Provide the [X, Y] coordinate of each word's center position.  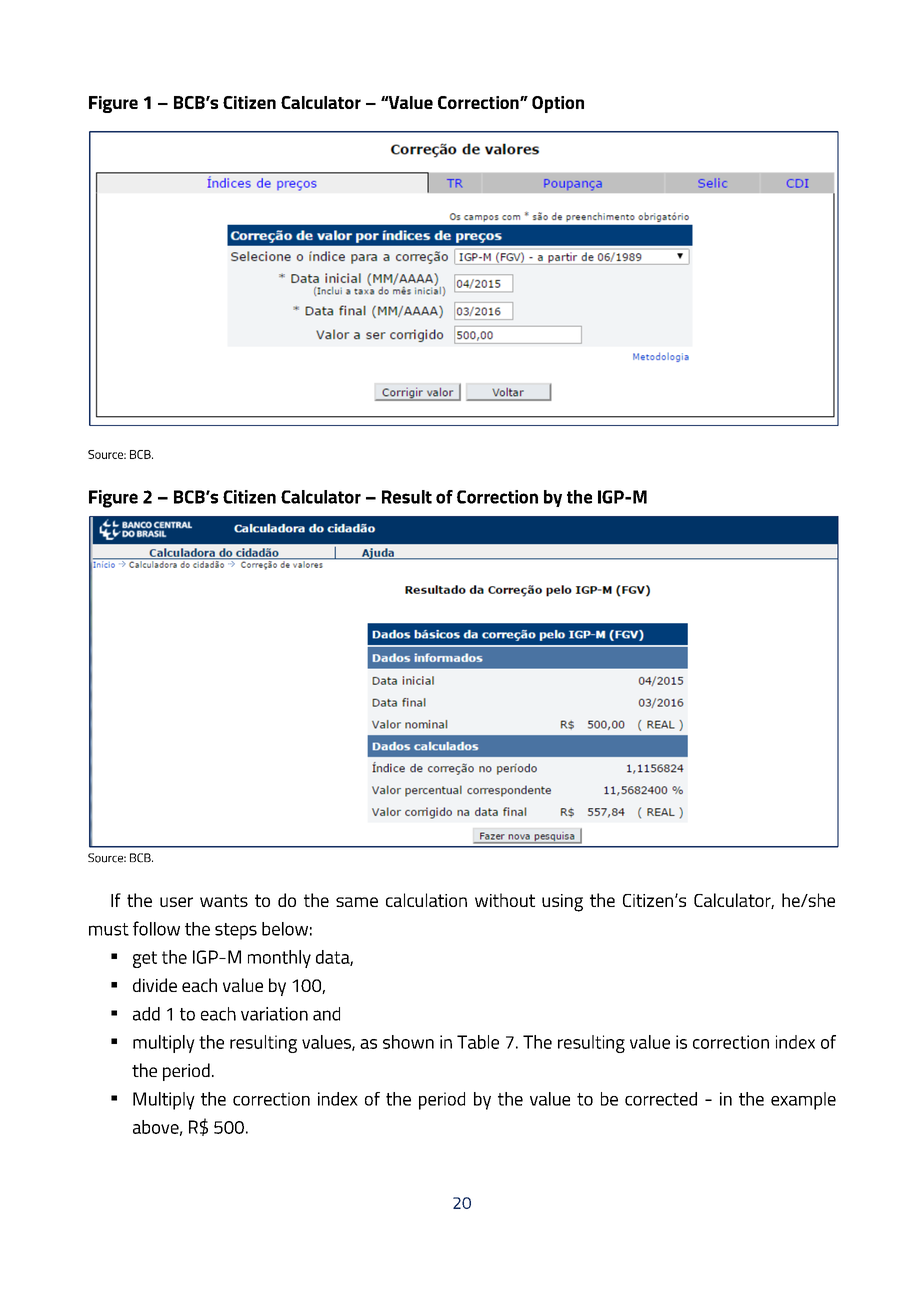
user [176, 902]
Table [478, 1042]
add [146, 1014]
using [562, 903]
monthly [279, 959]
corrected [661, 1099]
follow [156, 928]
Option [558, 104]
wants [224, 900]
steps [236, 931]
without [505, 900]
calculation [426, 900]
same [357, 902]
